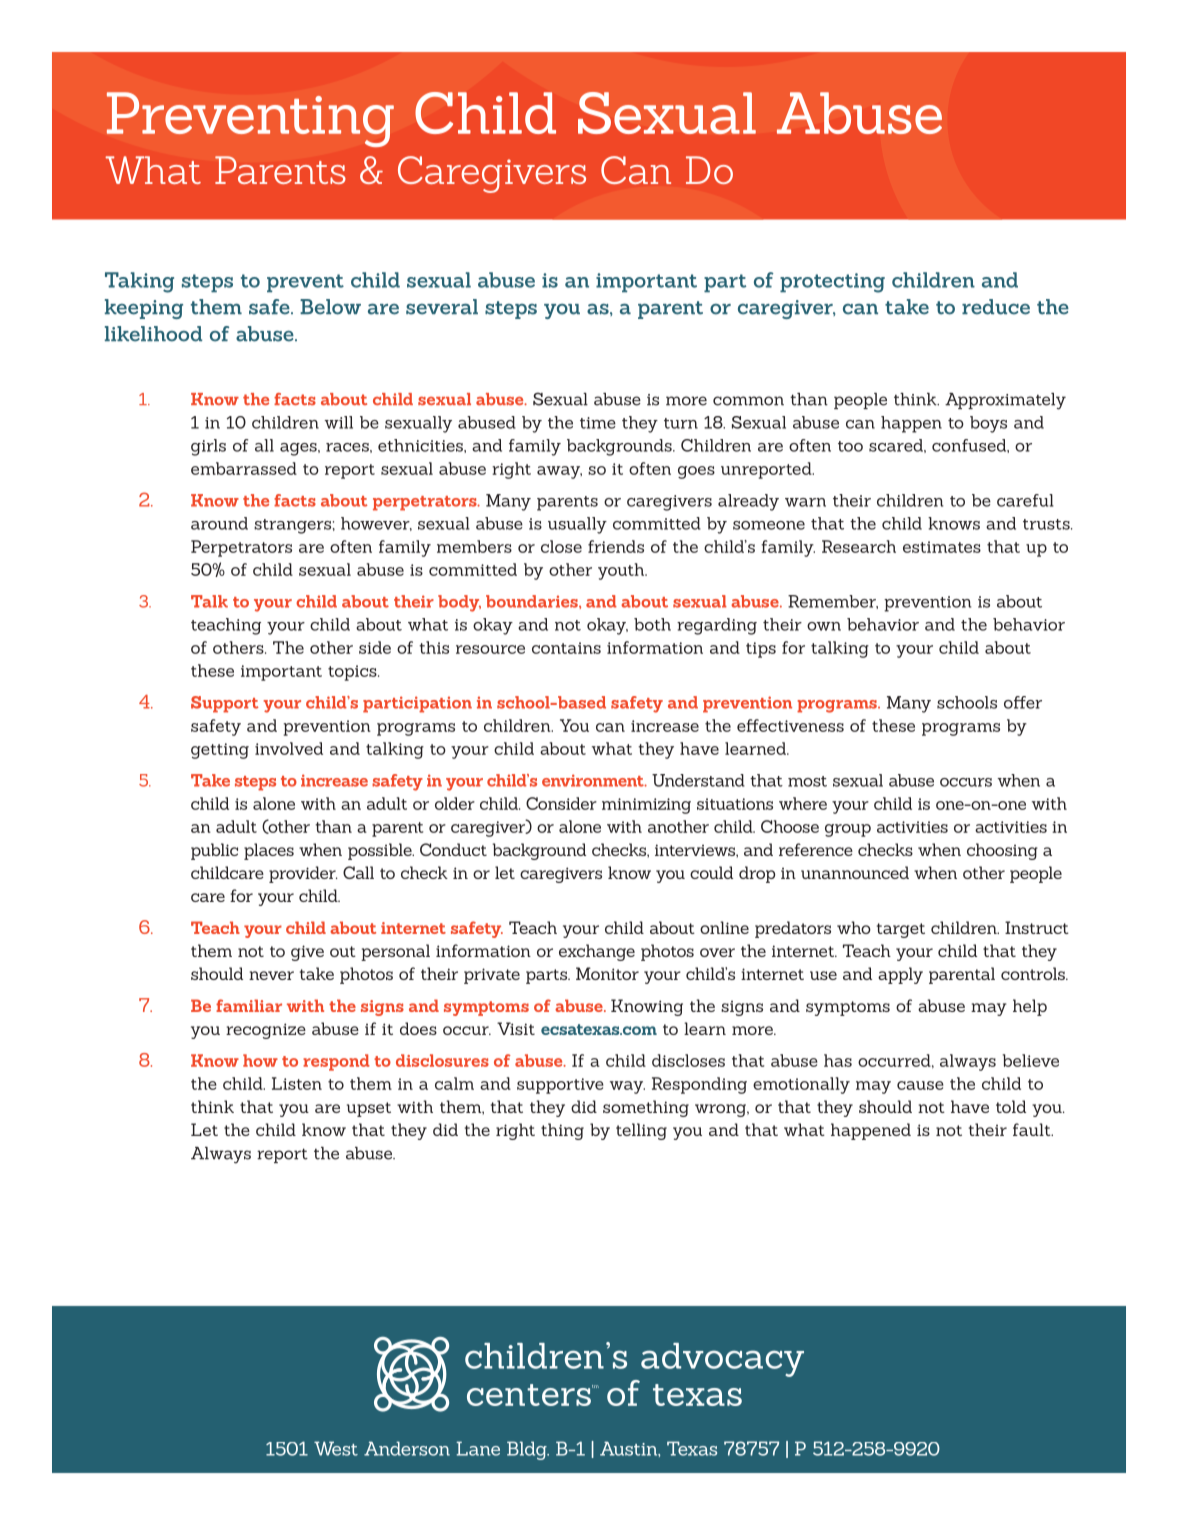  What do you see at coordinates (646, 806) in the image?
I see `minimizing` at bounding box center [646, 806].
